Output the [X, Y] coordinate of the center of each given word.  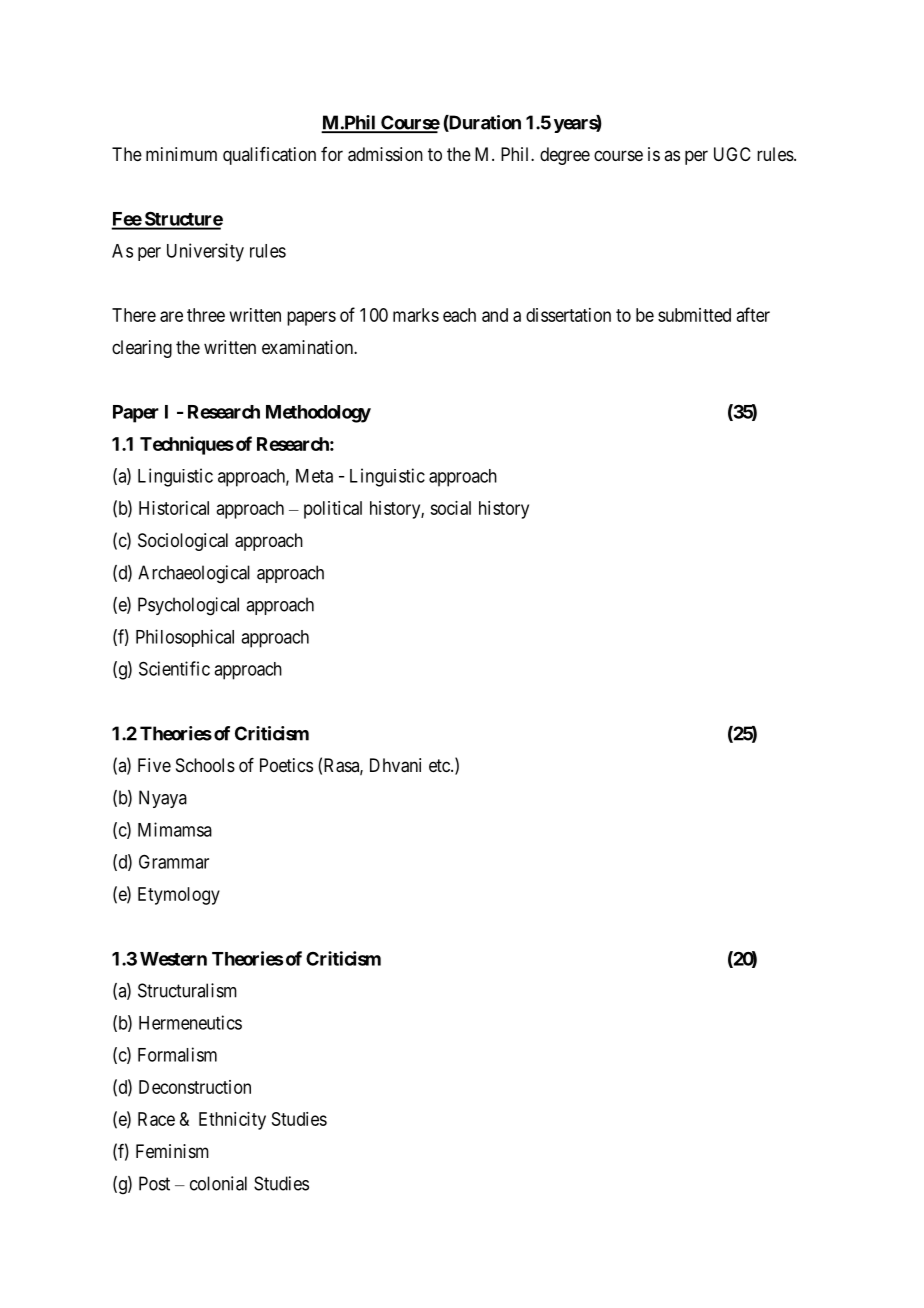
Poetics [286, 765]
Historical [174, 508]
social [450, 508]
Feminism [172, 1151]
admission [385, 154]
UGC [732, 154]
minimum [181, 154]
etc [440, 765]
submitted [694, 315]
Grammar [174, 861]
